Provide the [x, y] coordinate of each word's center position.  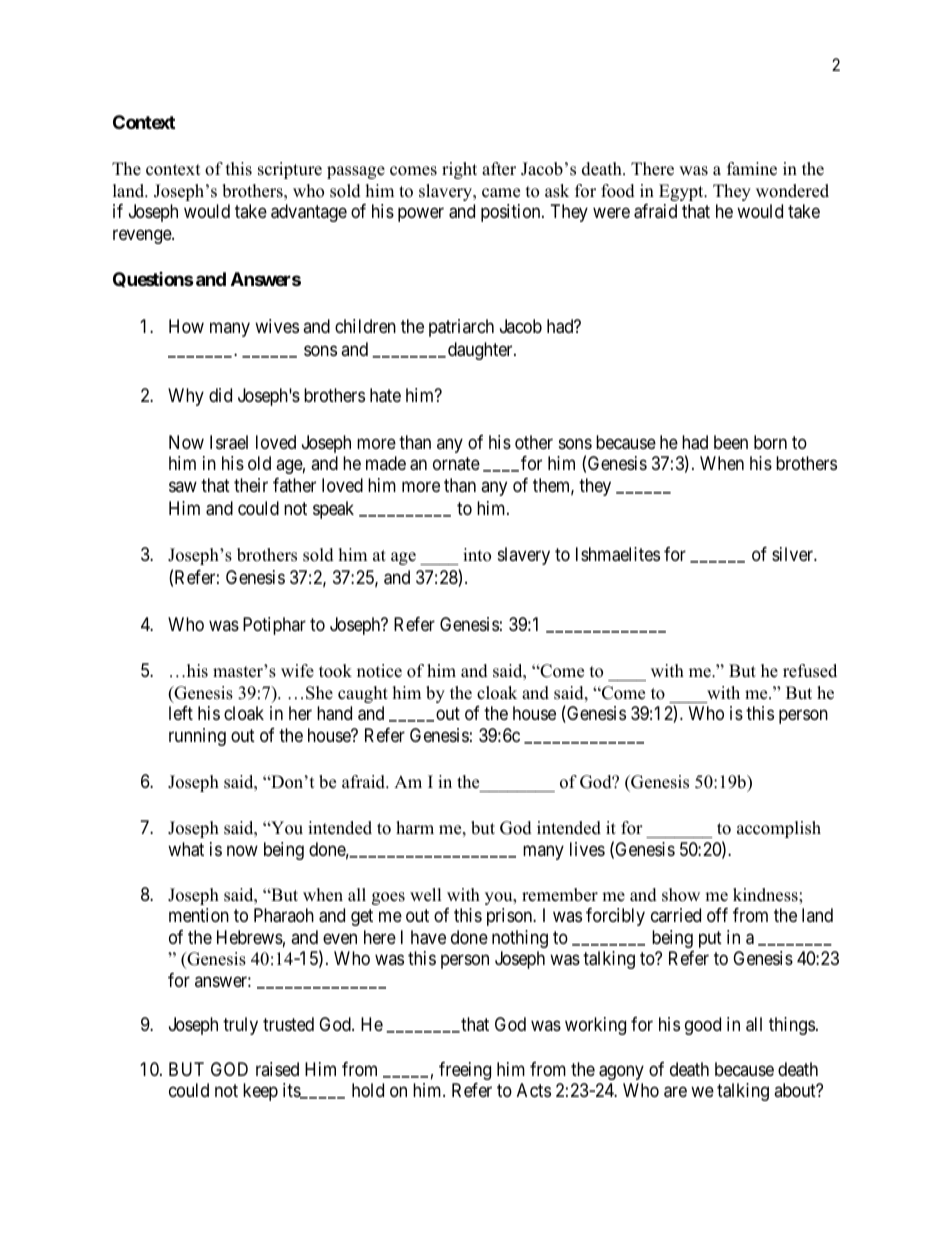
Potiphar [274, 626]
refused [810, 671]
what [186, 849]
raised [277, 1069]
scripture [290, 170]
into [477, 555]
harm [415, 827]
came [501, 193]
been [731, 442]
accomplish [779, 829]
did [220, 395]
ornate [456, 463]
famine [752, 169]
